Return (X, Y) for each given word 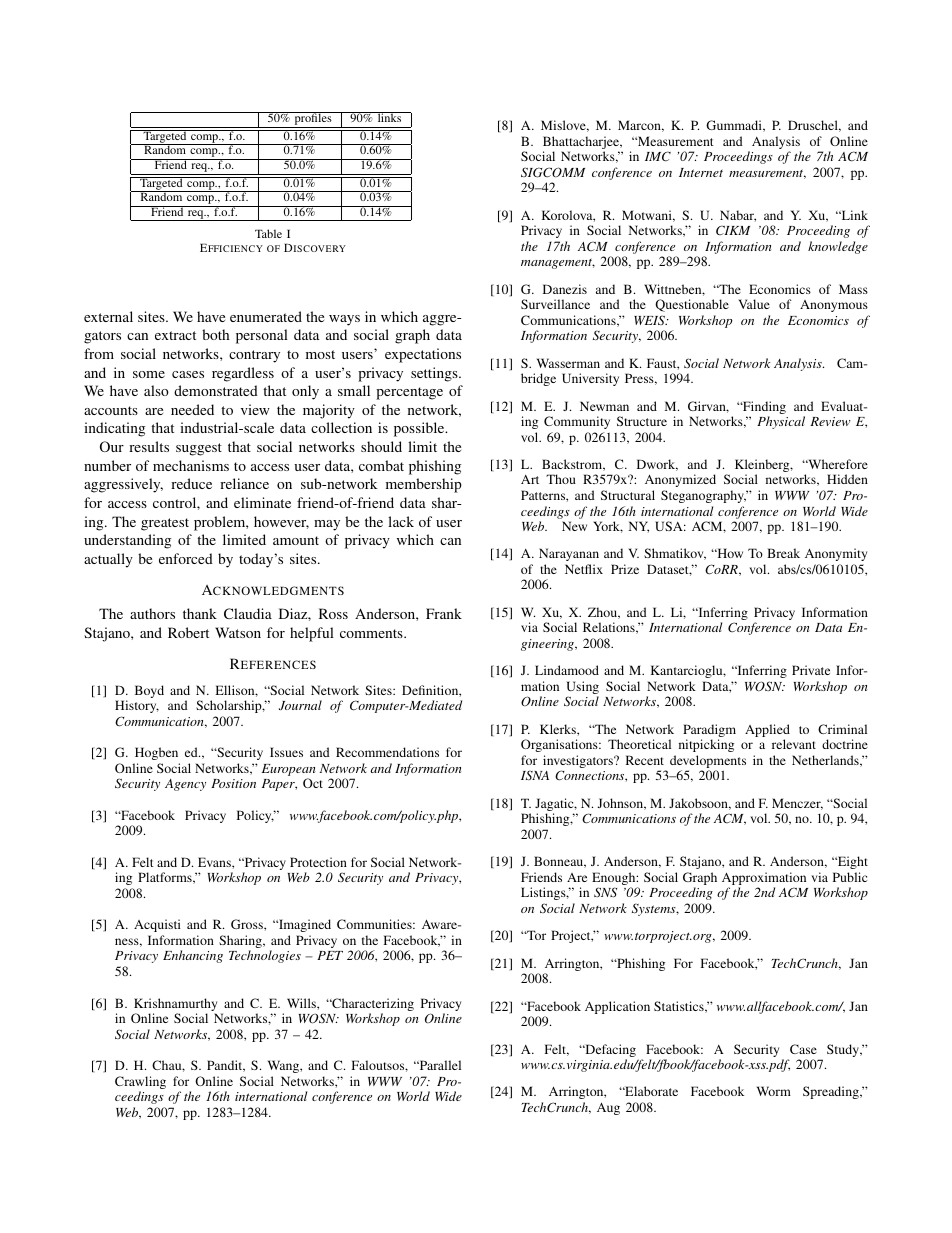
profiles (313, 120)
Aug (608, 1109)
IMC (658, 156)
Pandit (226, 1066)
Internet (701, 172)
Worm (774, 1091)
